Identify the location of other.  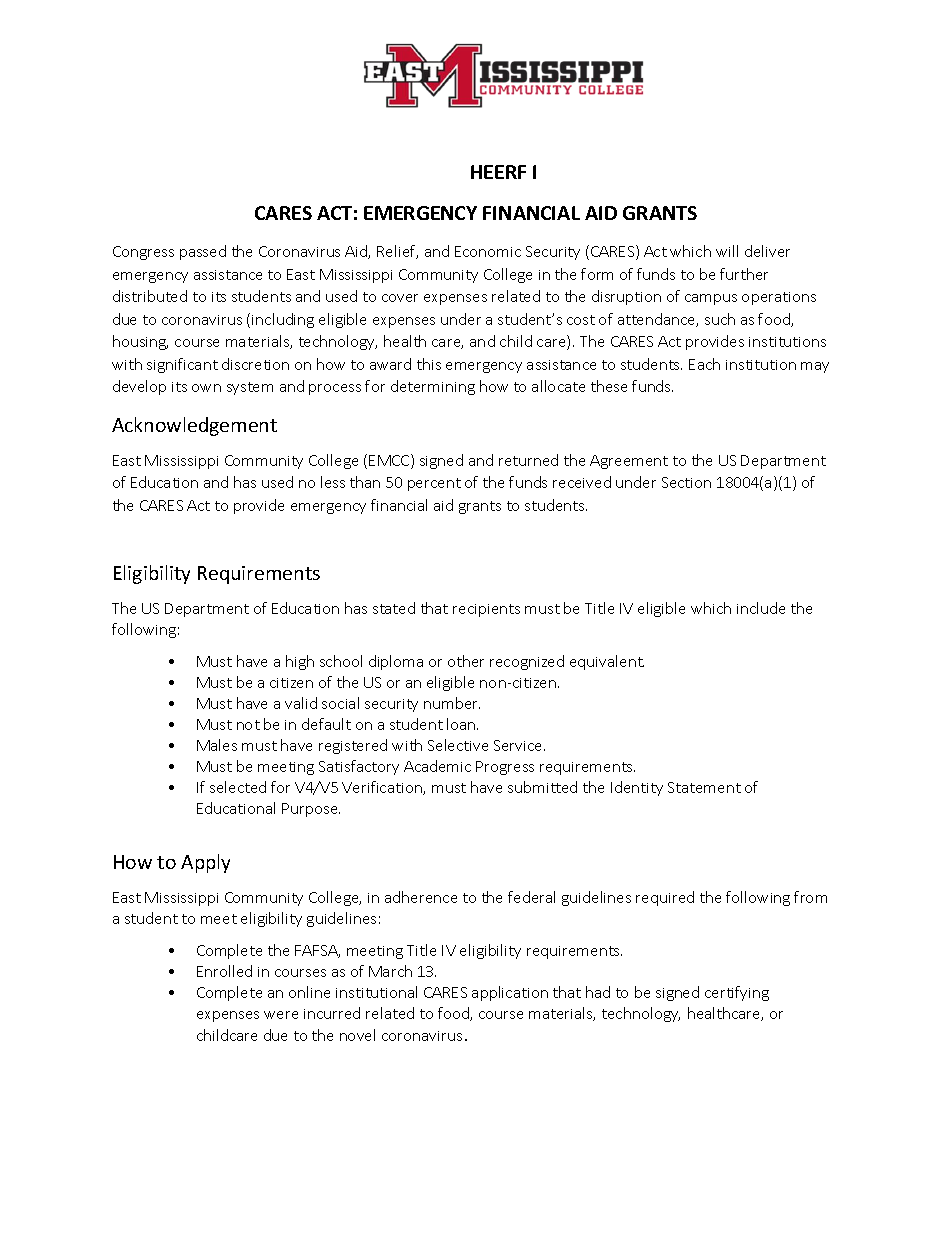
(466, 661).
